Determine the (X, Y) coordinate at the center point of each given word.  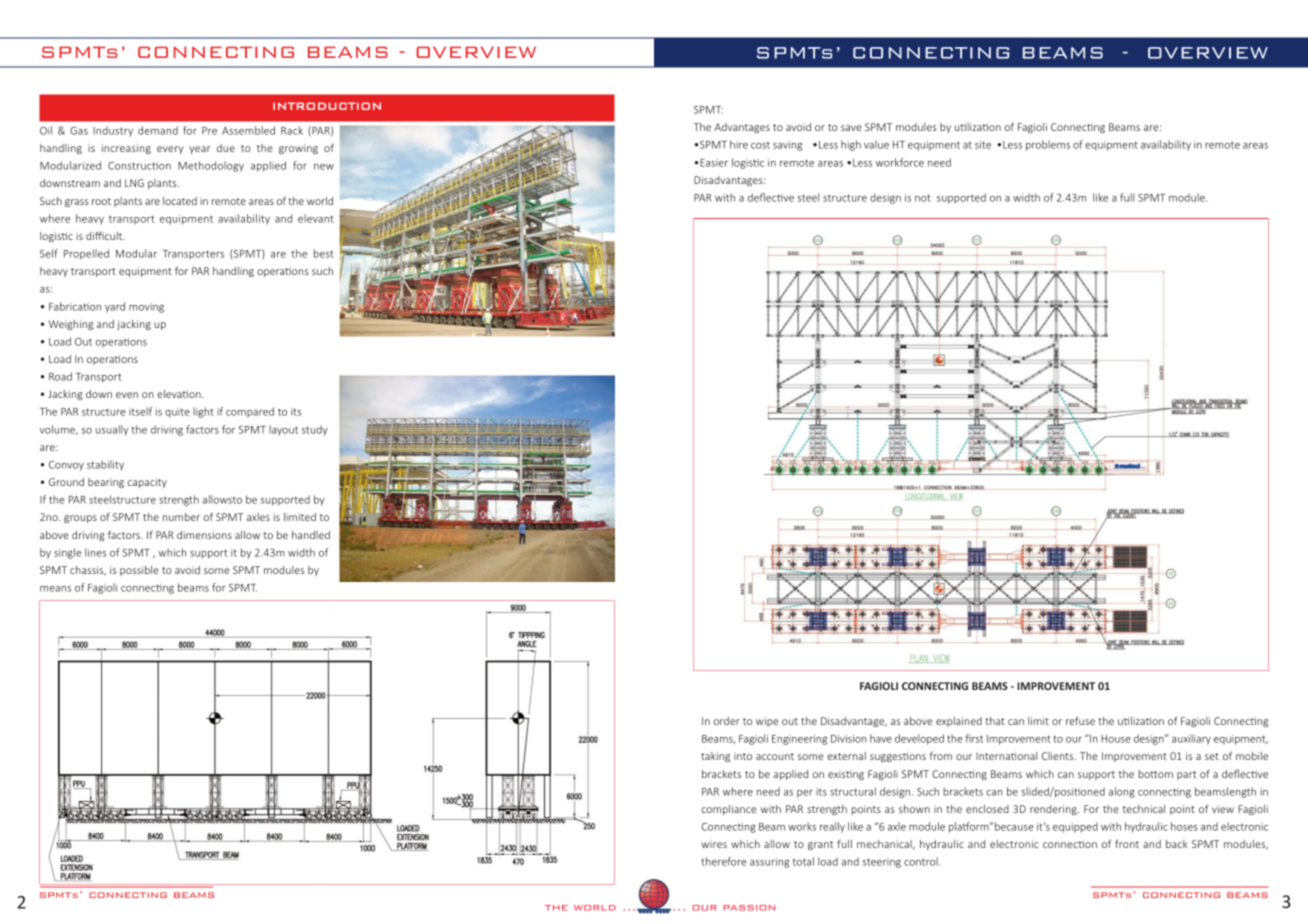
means (55, 589)
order (726, 721)
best (324, 253)
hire (739, 144)
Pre (209, 131)
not (923, 198)
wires (714, 844)
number (181, 517)
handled (311, 535)
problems (1048, 145)
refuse (1080, 721)
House (1116, 739)
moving (146, 308)
